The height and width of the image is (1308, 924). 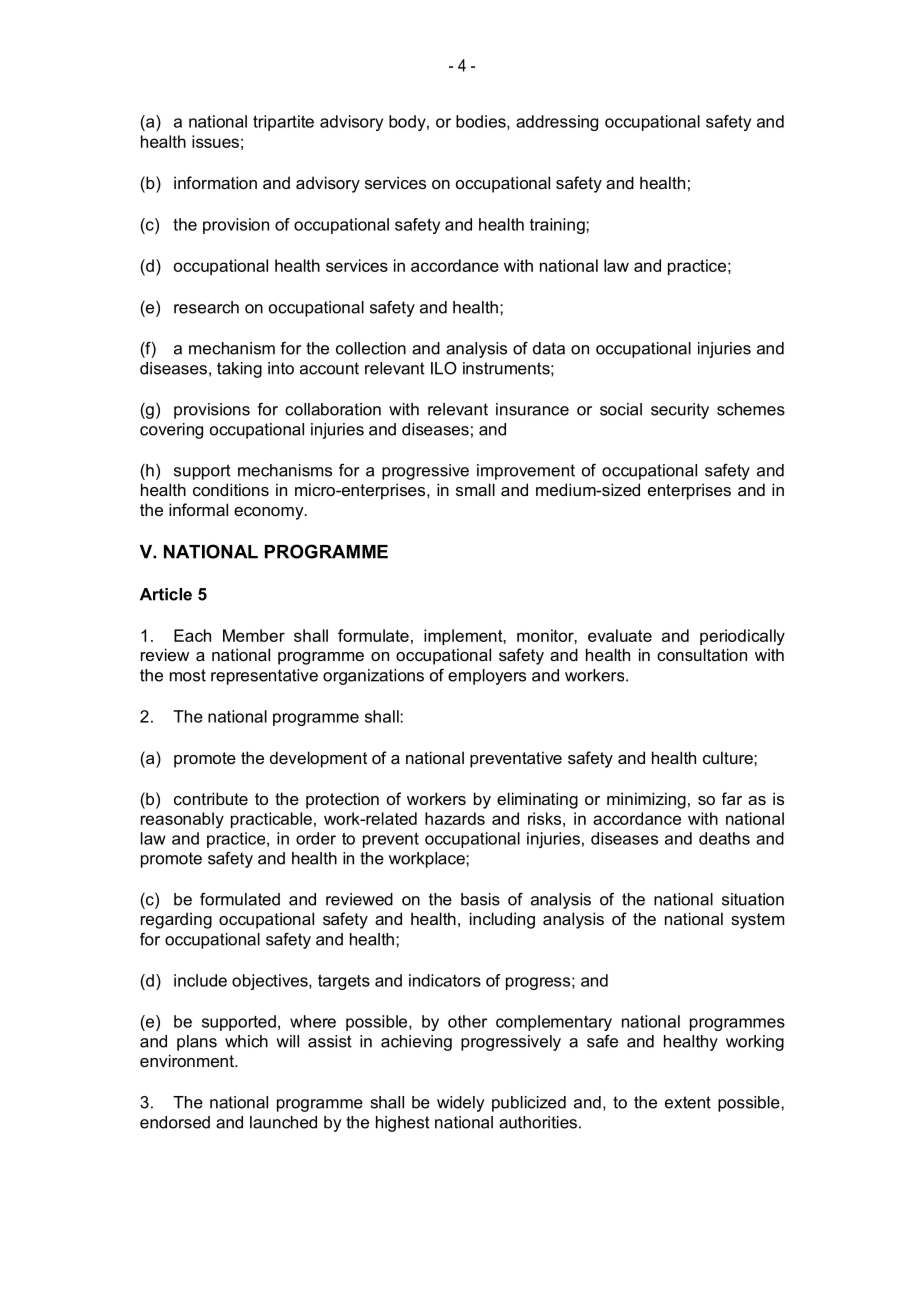 I want to click on launched, so click(x=283, y=1122).
